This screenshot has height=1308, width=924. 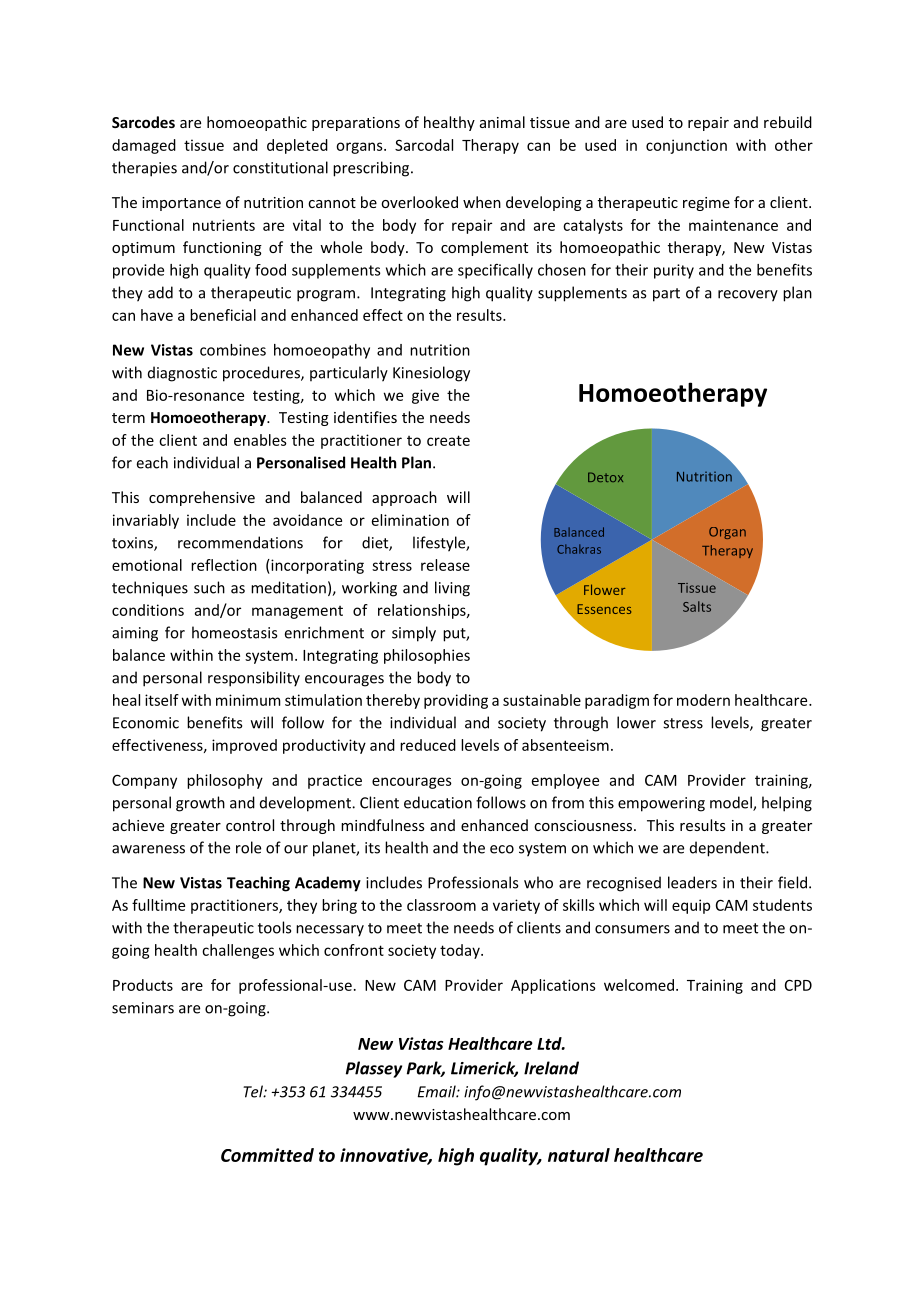 I want to click on comprehensive, so click(x=202, y=498).
